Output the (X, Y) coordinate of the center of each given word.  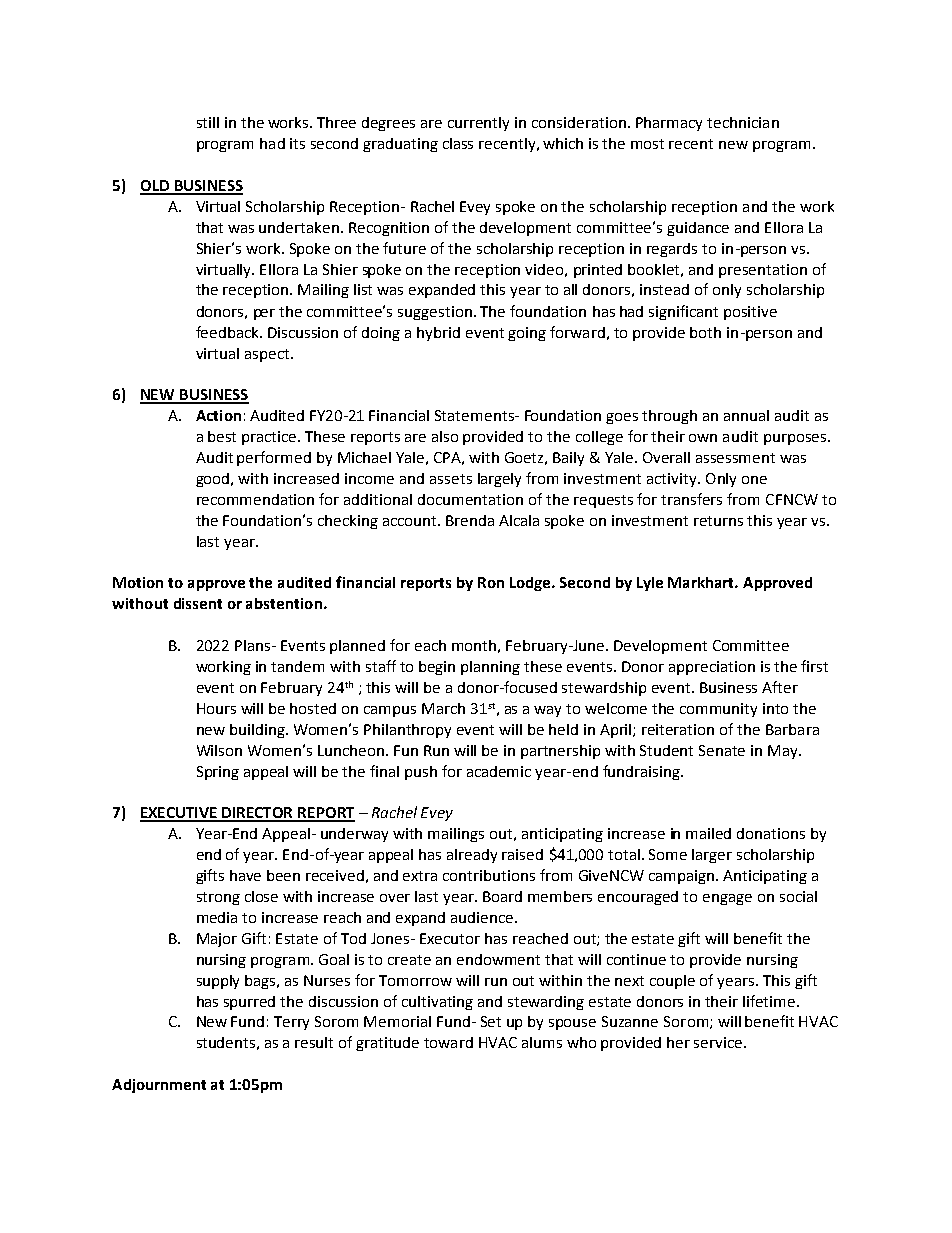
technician (743, 122)
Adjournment (159, 1086)
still (208, 122)
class (458, 143)
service (719, 1042)
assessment (735, 458)
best (222, 436)
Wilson (219, 750)
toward (448, 1042)
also (445, 436)
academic (499, 771)
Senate (722, 750)
